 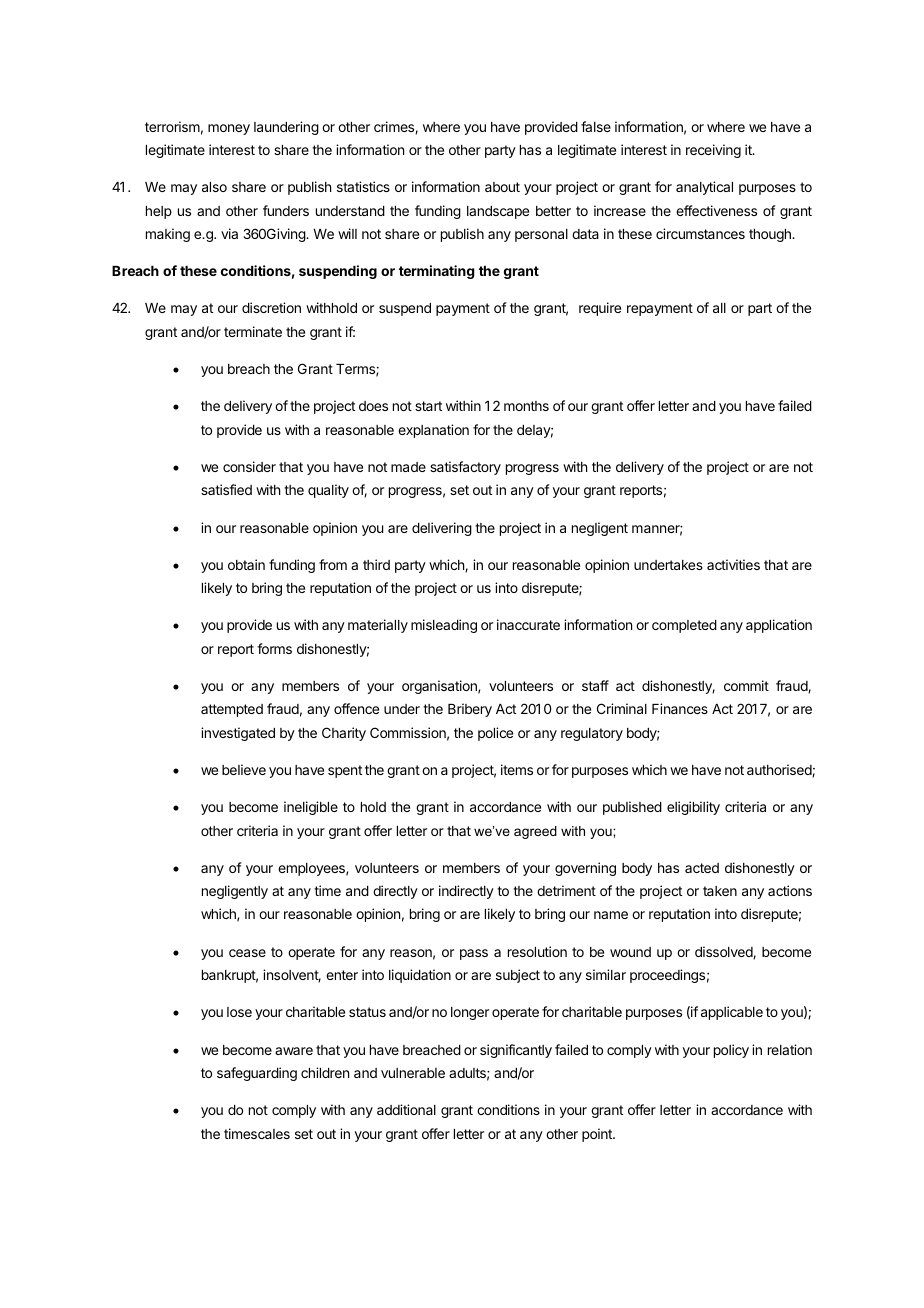 I want to click on items, so click(x=517, y=769).
